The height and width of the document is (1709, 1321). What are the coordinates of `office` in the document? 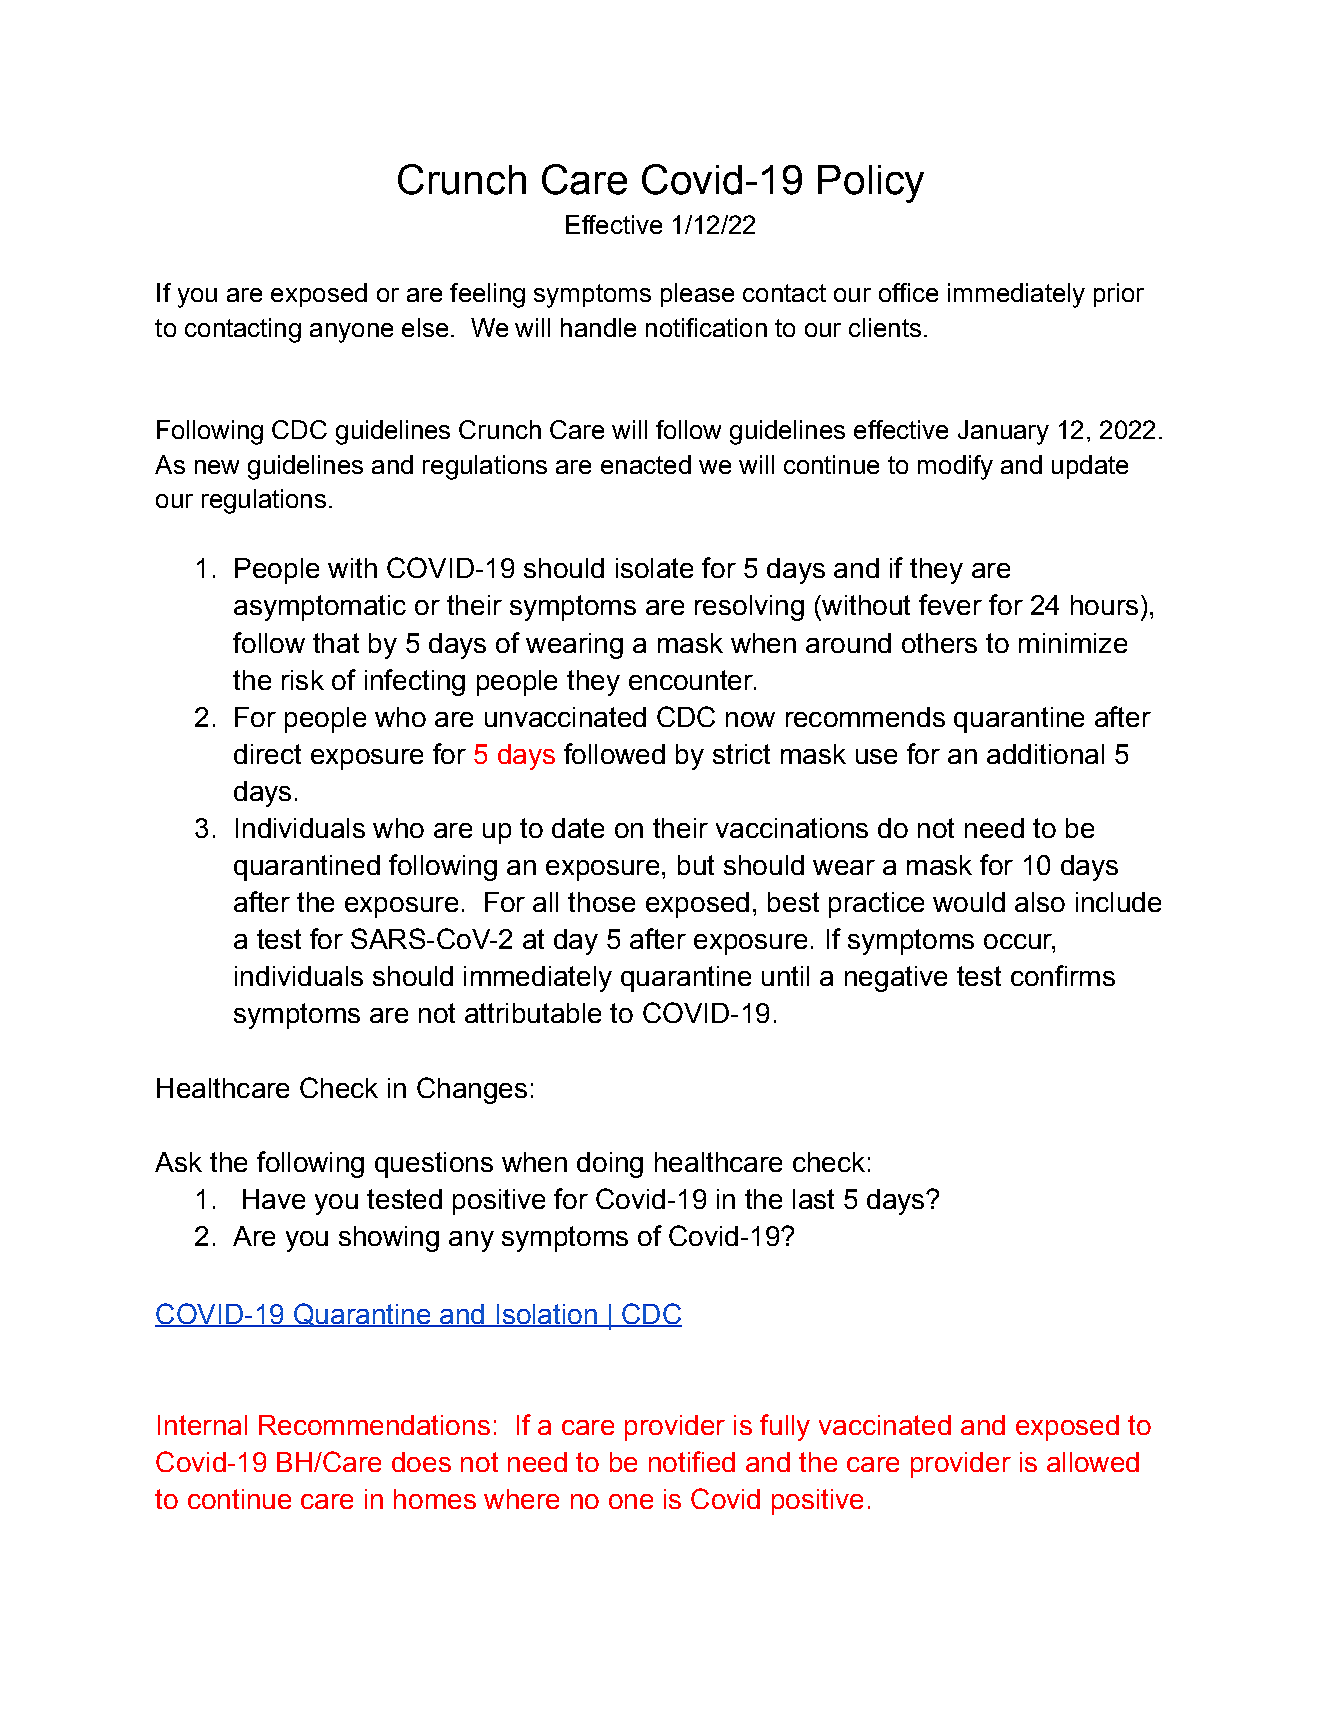 It's located at (908, 292).
